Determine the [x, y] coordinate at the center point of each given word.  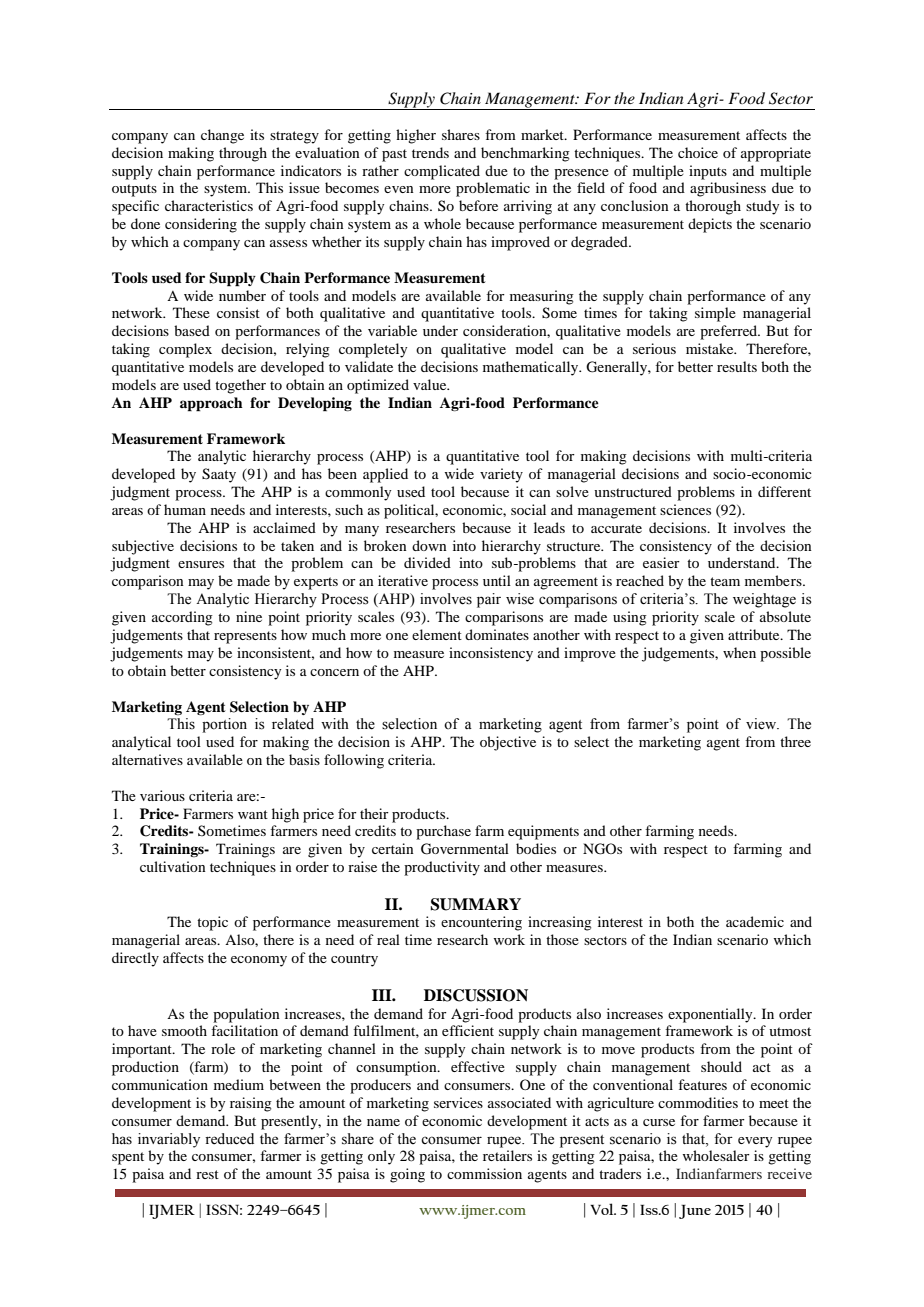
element [437, 634]
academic [755, 921]
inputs [708, 172]
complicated [442, 172]
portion [224, 725]
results [737, 366]
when [739, 652]
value [431, 384]
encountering [481, 923]
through [243, 154]
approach [211, 404]
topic [212, 923]
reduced [229, 1139]
